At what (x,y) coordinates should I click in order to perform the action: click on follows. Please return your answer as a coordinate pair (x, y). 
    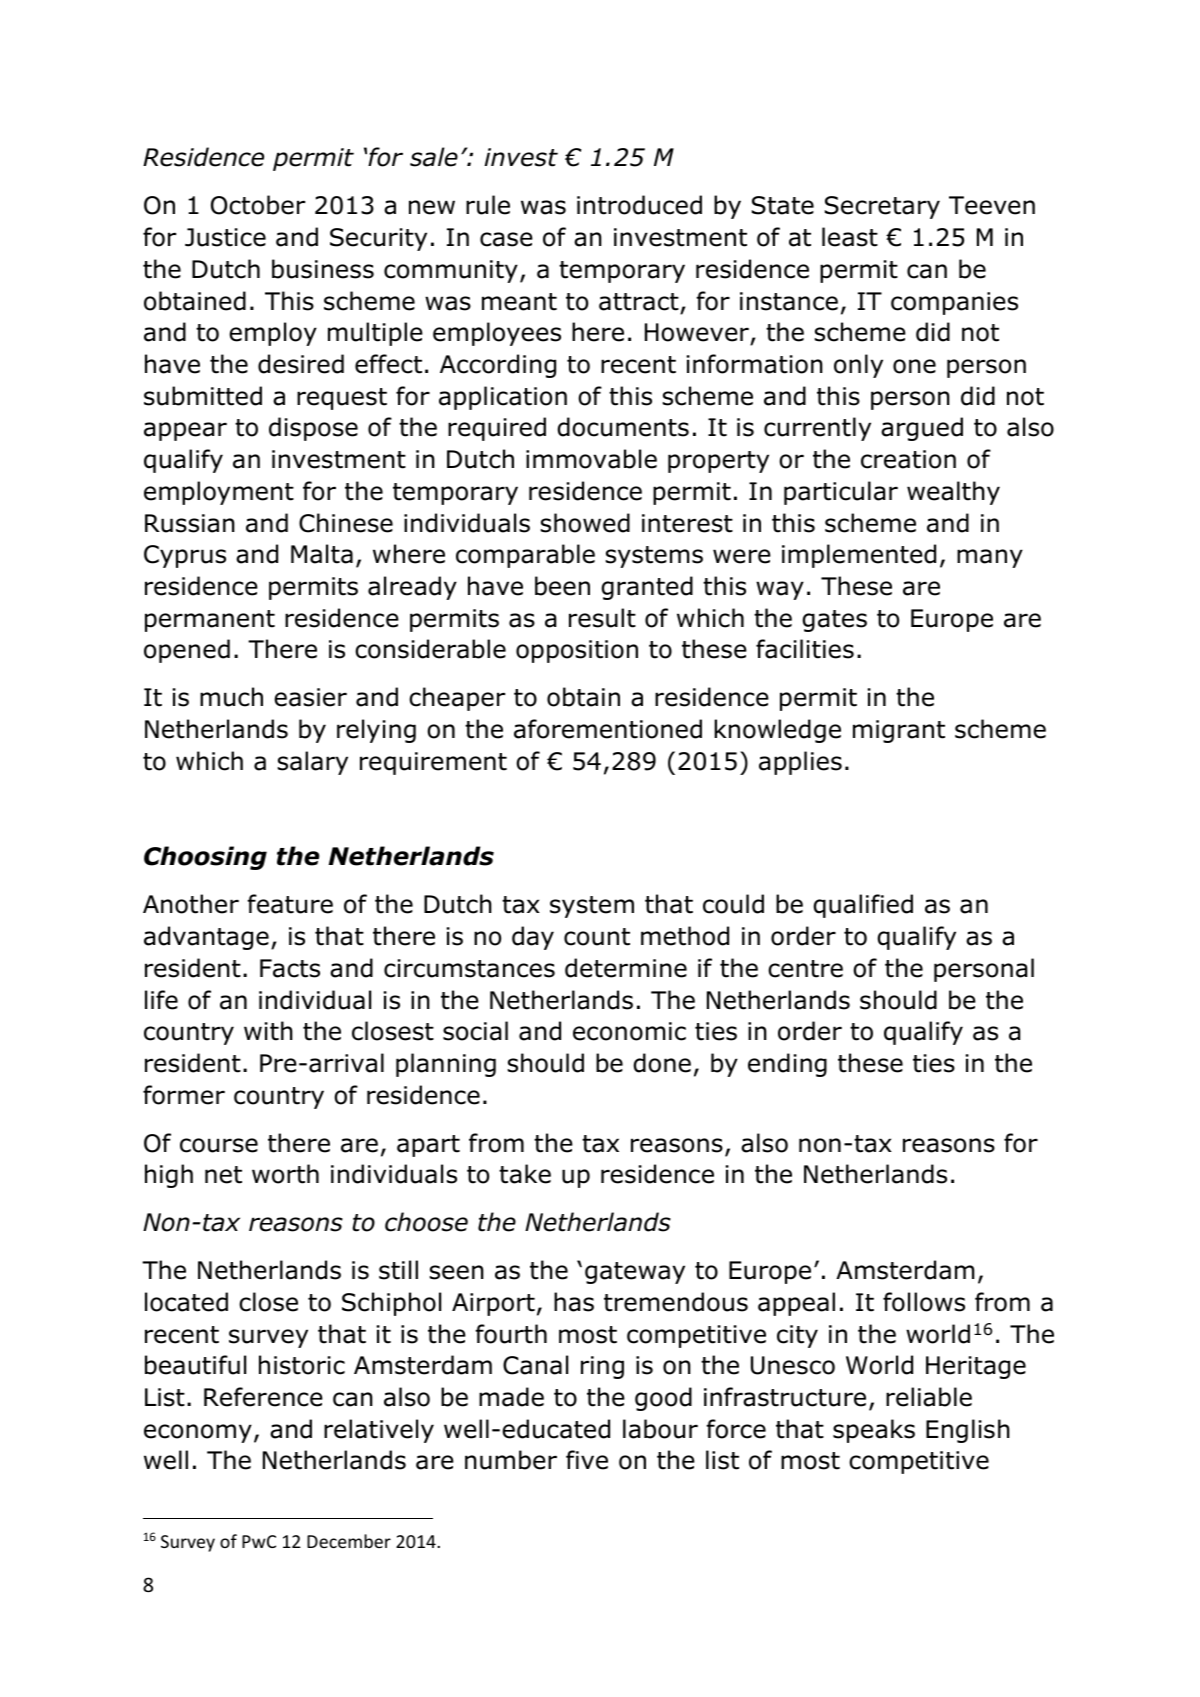
    Looking at the image, I should click on (924, 1302).
